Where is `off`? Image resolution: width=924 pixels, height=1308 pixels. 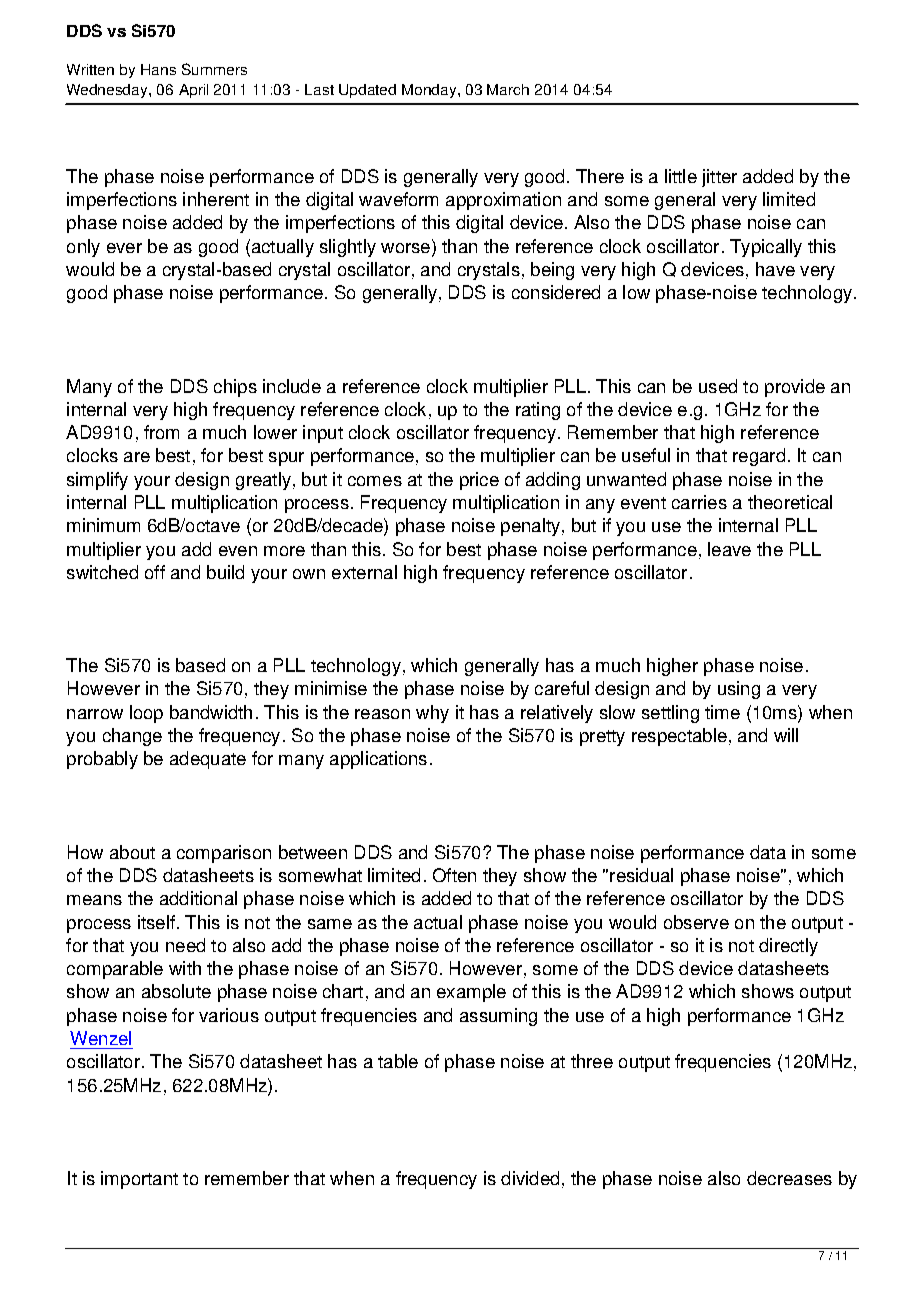
off is located at coordinates (155, 572).
